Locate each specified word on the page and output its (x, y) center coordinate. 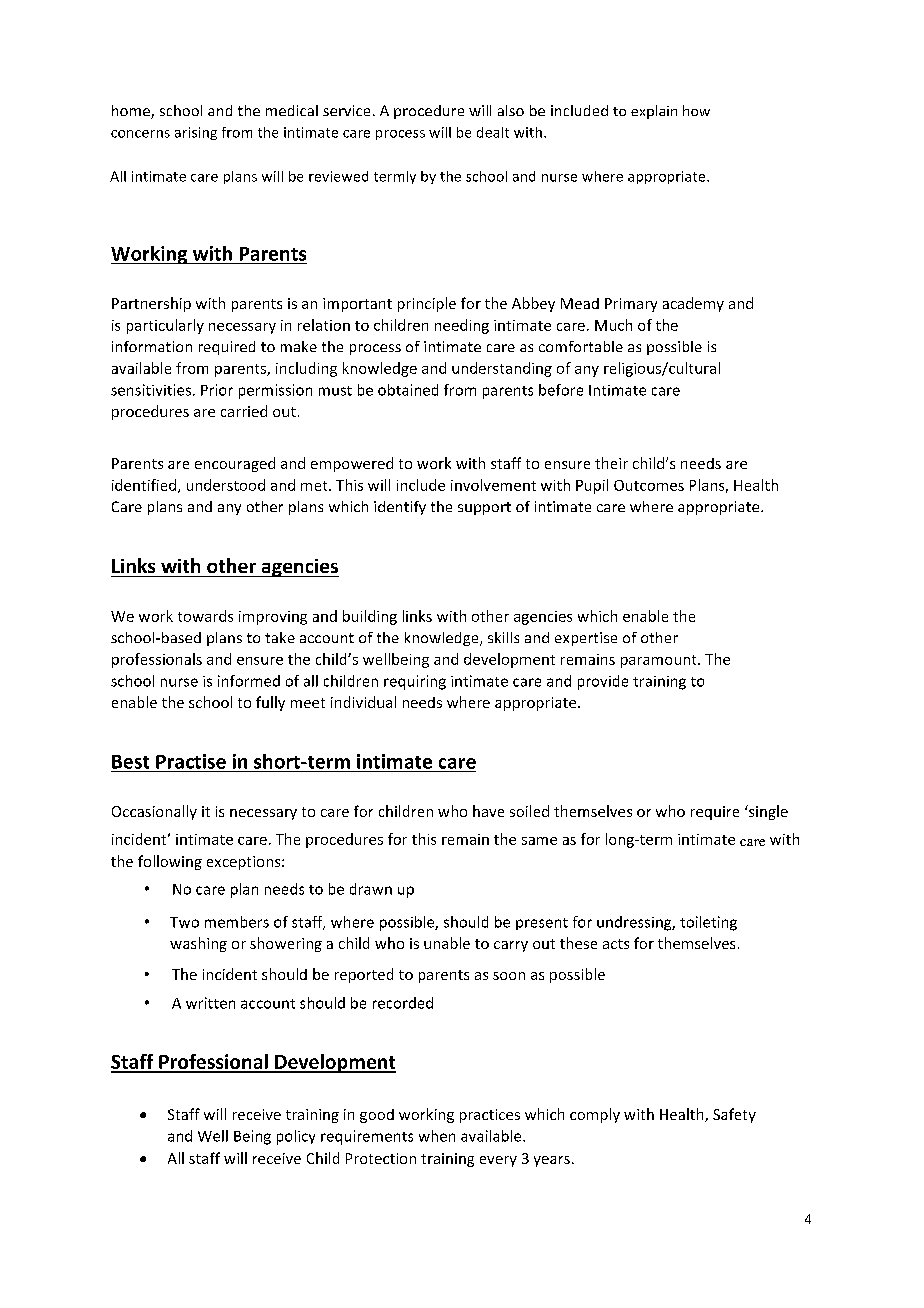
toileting (708, 923)
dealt (493, 132)
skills (503, 637)
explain (654, 112)
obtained (408, 390)
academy (693, 304)
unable (447, 943)
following (170, 862)
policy (296, 1137)
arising (196, 133)
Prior (217, 390)
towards (205, 616)
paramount (660, 661)
